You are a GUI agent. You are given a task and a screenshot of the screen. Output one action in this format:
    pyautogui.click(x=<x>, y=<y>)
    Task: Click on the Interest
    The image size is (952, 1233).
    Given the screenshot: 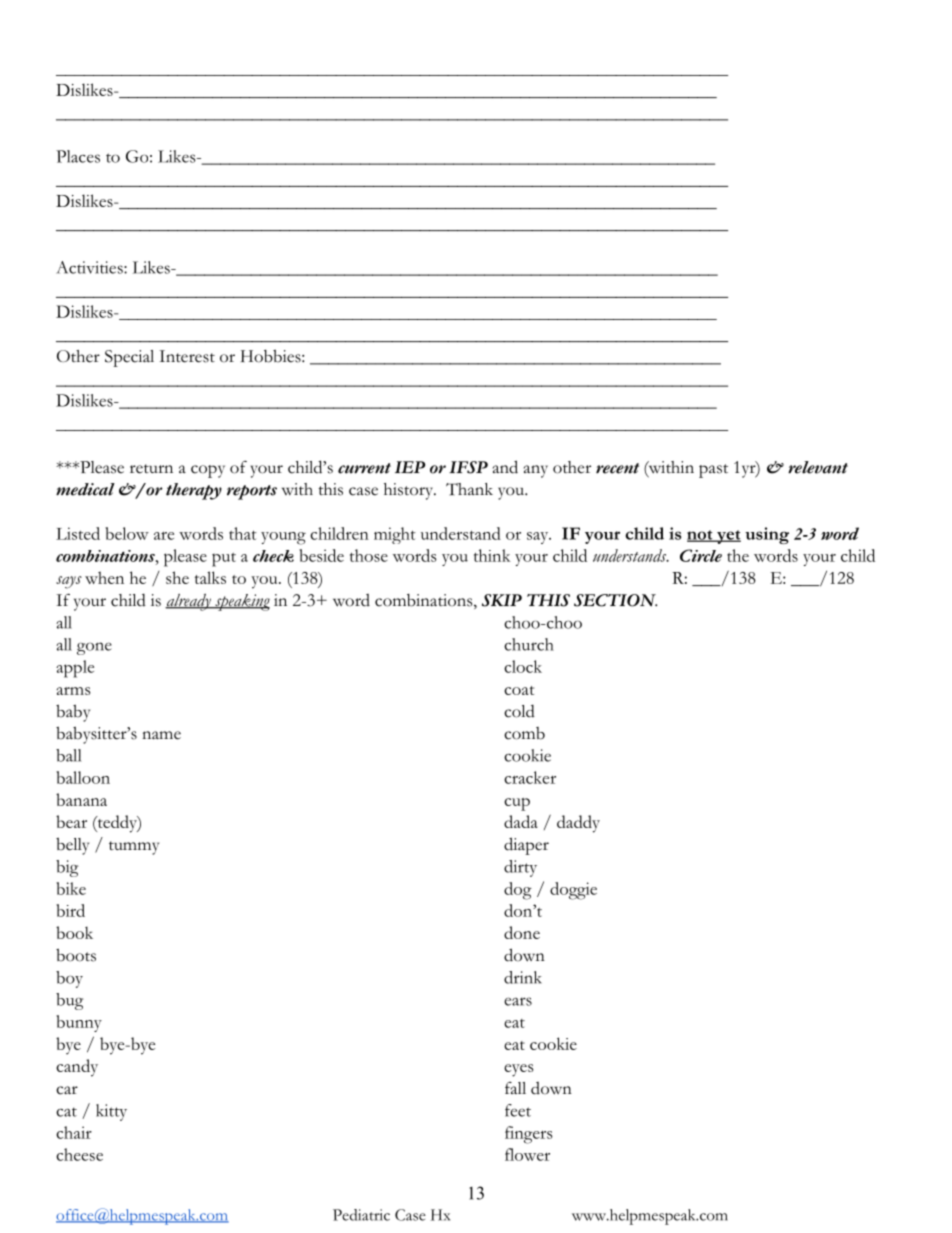 What is the action you would take?
    pyautogui.click(x=187, y=356)
